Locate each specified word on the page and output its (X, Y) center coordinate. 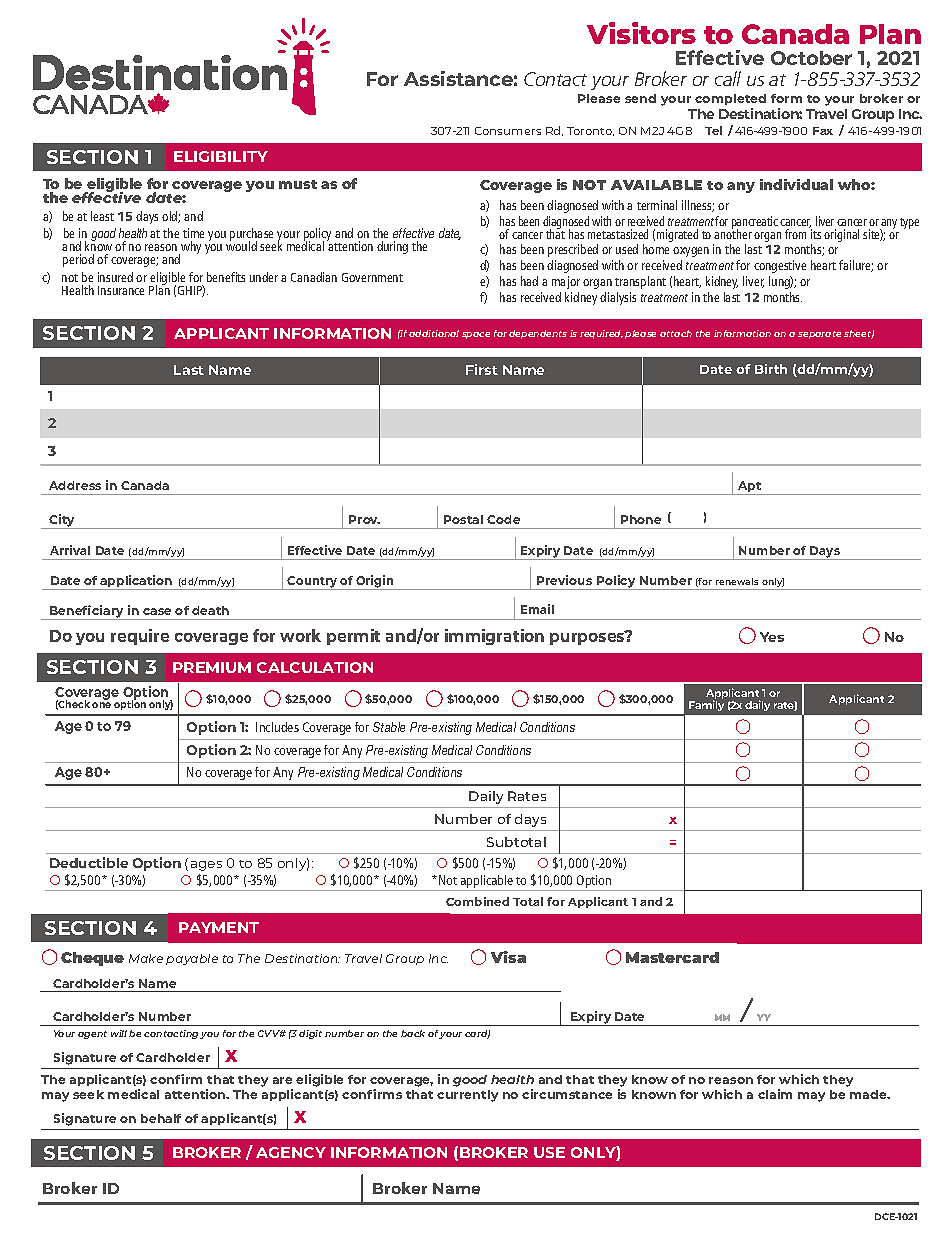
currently (467, 1096)
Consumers (508, 131)
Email (537, 609)
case (157, 611)
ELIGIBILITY (221, 156)
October (811, 58)
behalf (161, 1118)
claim (775, 1094)
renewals (737, 581)
